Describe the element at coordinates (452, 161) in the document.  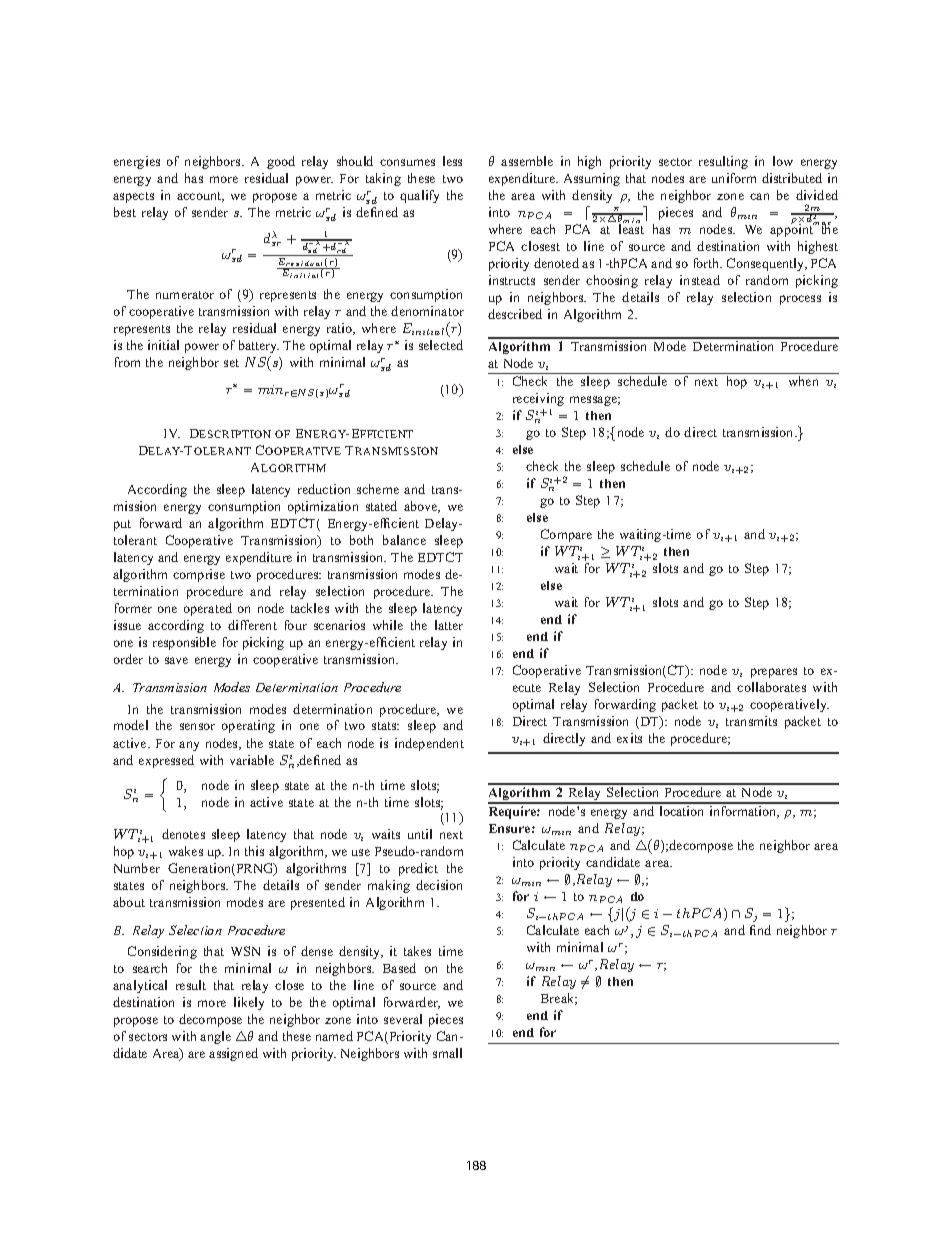
I see `less` at that location.
